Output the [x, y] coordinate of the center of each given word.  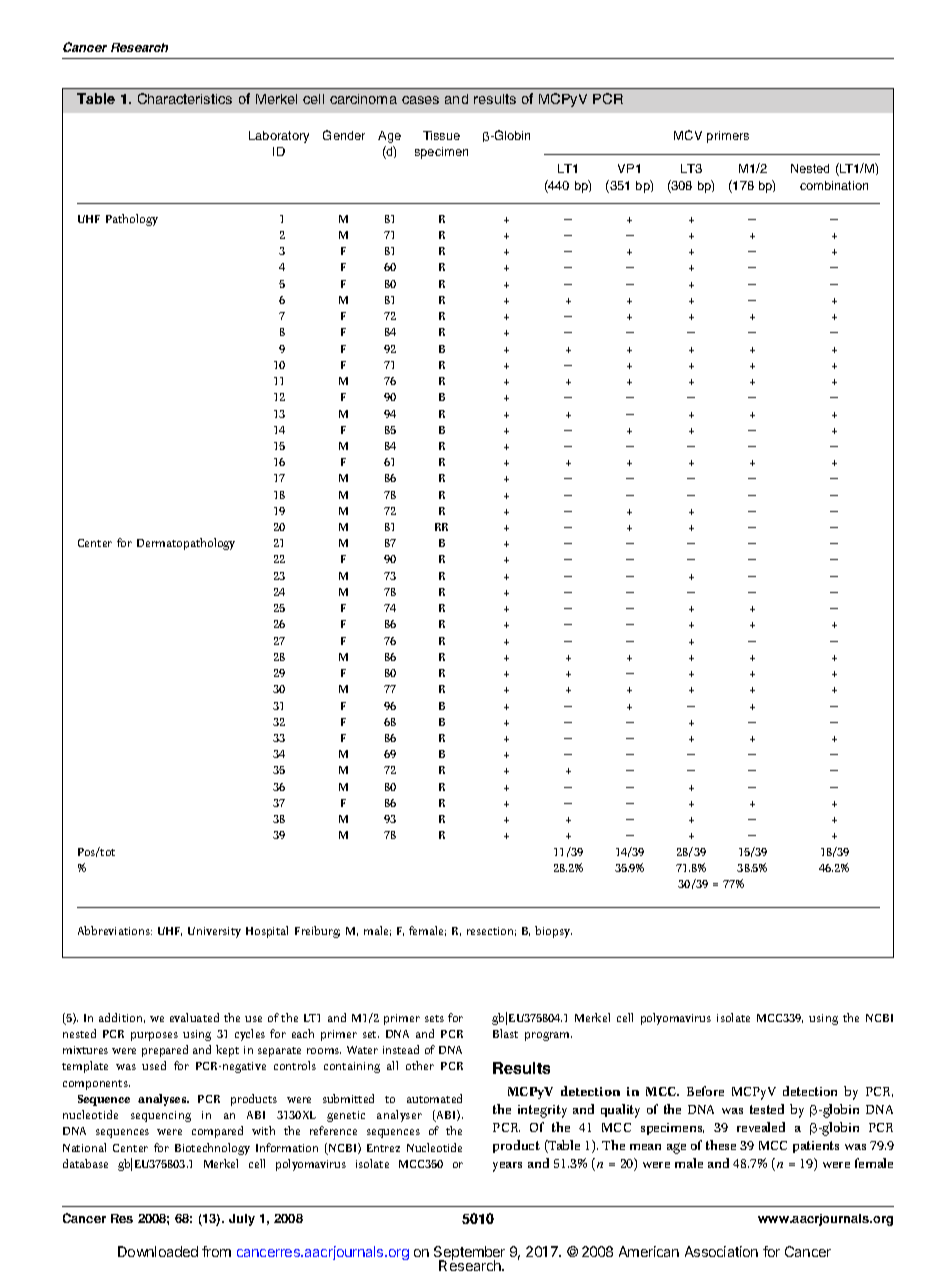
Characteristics [185, 98]
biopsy [553, 932]
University [214, 932]
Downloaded [158, 1251]
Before [705, 1091]
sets [434, 1018]
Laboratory [279, 137]
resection [491, 931]
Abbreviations [115, 930]
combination [834, 185]
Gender [344, 135]
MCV [688, 135]
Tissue [441, 135]
